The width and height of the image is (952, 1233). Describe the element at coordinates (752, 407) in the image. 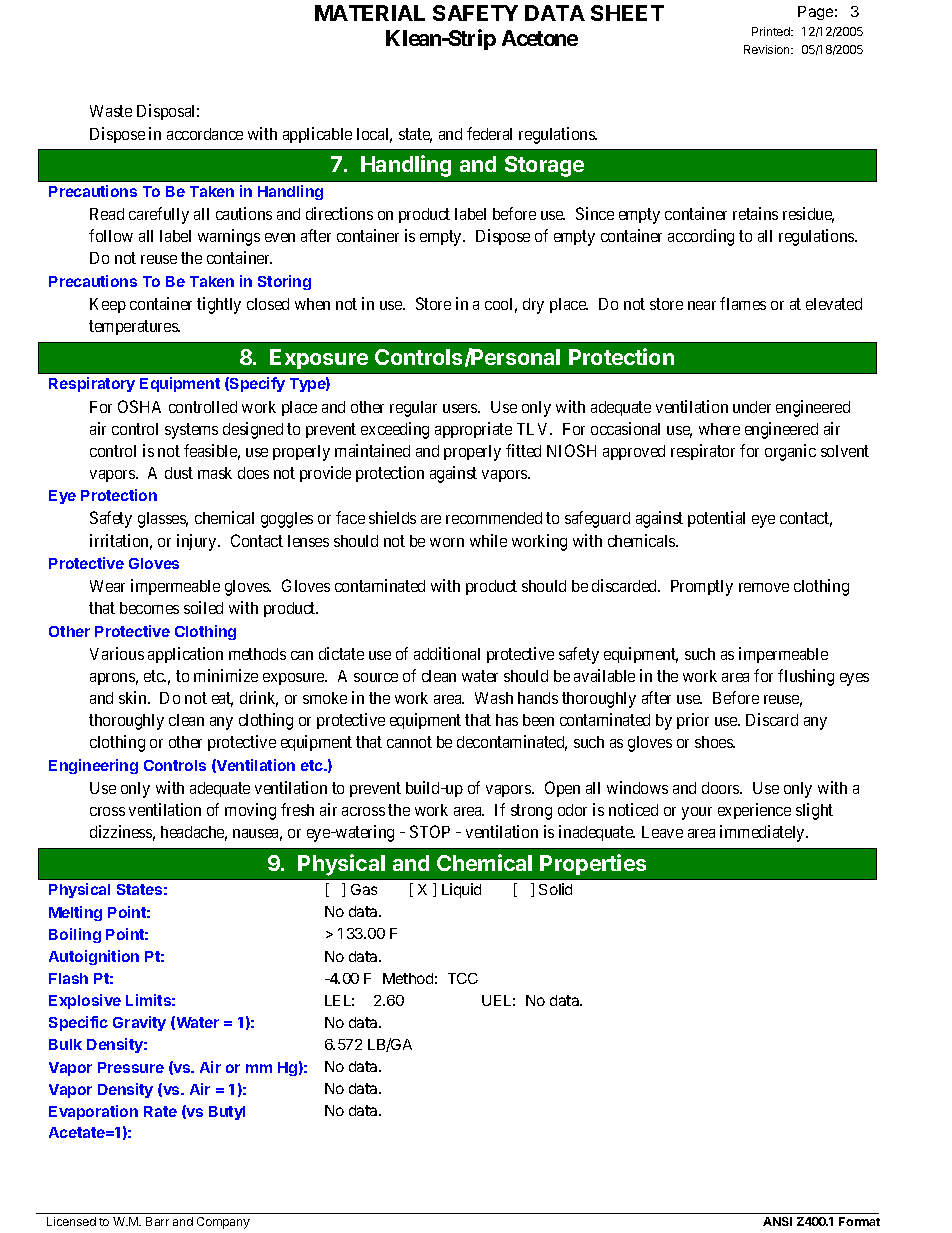

I see `under` at that location.
